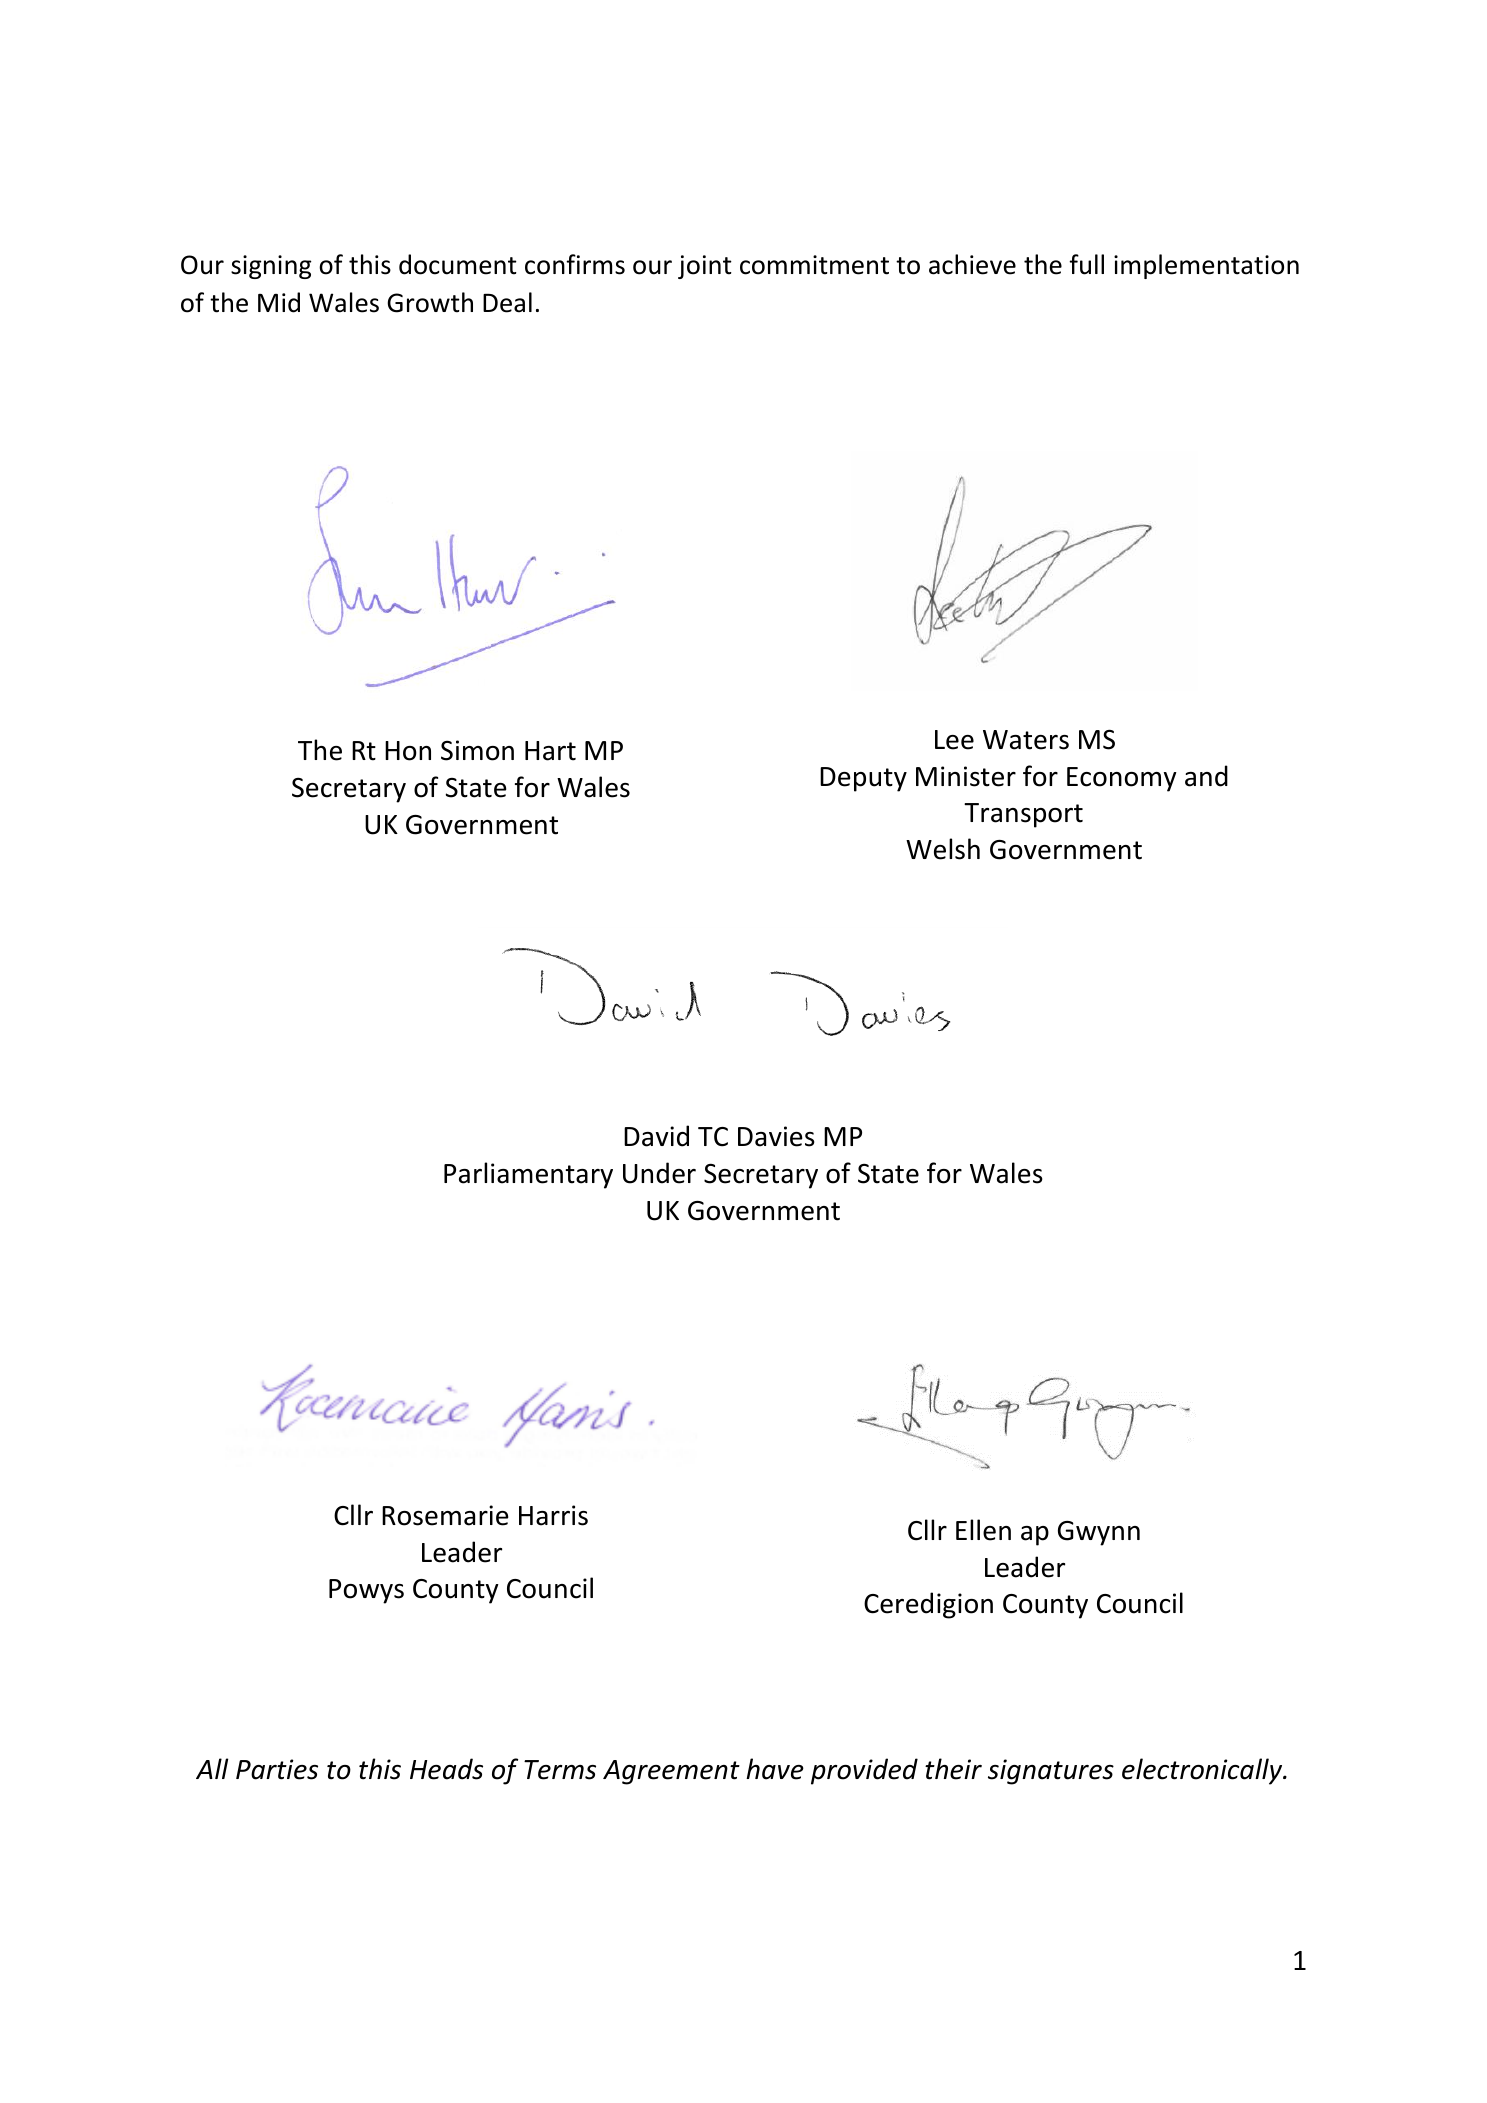 The height and width of the page is (2103, 1487). What do you see at coordinates (430, 302) in the page?
I see `Growth` at bounding box center [430, 302].
